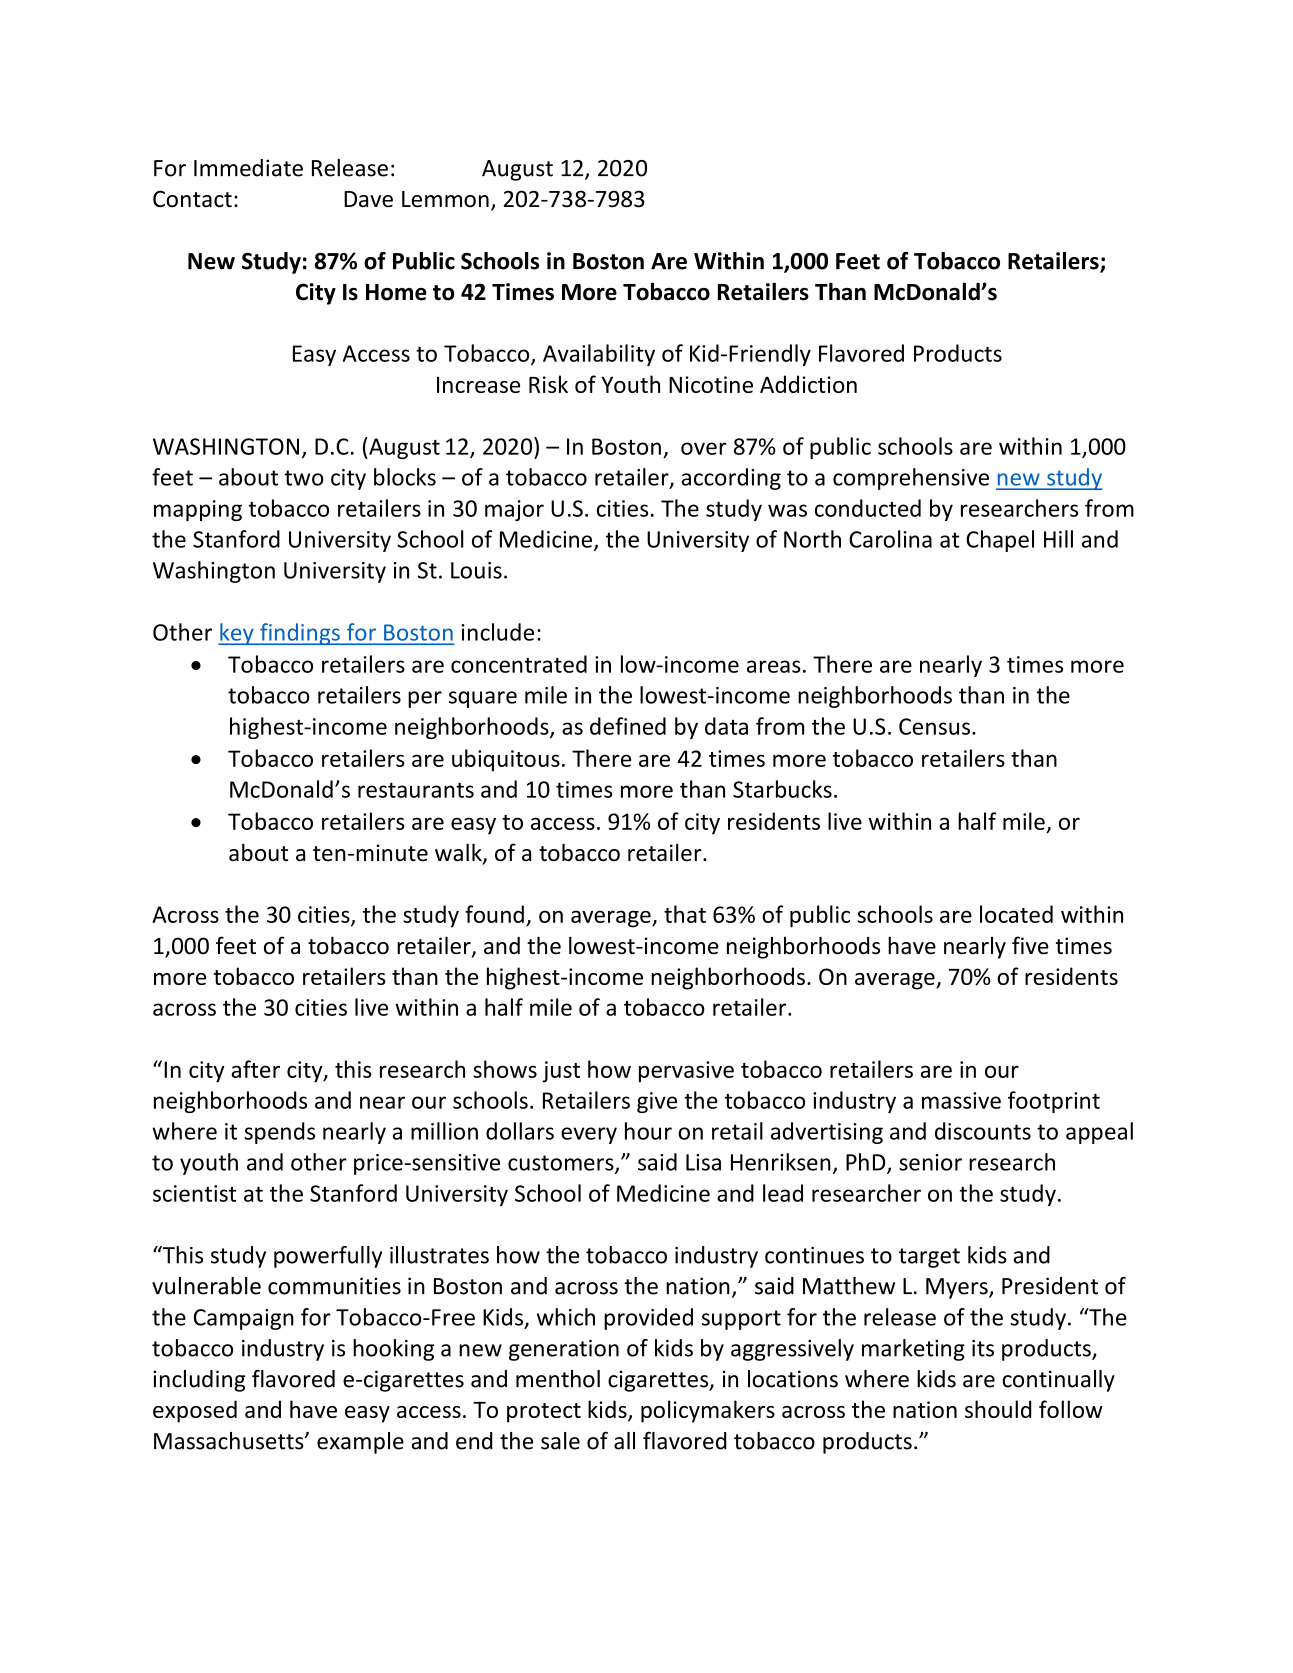 This image has height=1673, width=1293. What do you see at coordinates (731, 479) in the image?
I see `according` at bounding box center [731, 479].
